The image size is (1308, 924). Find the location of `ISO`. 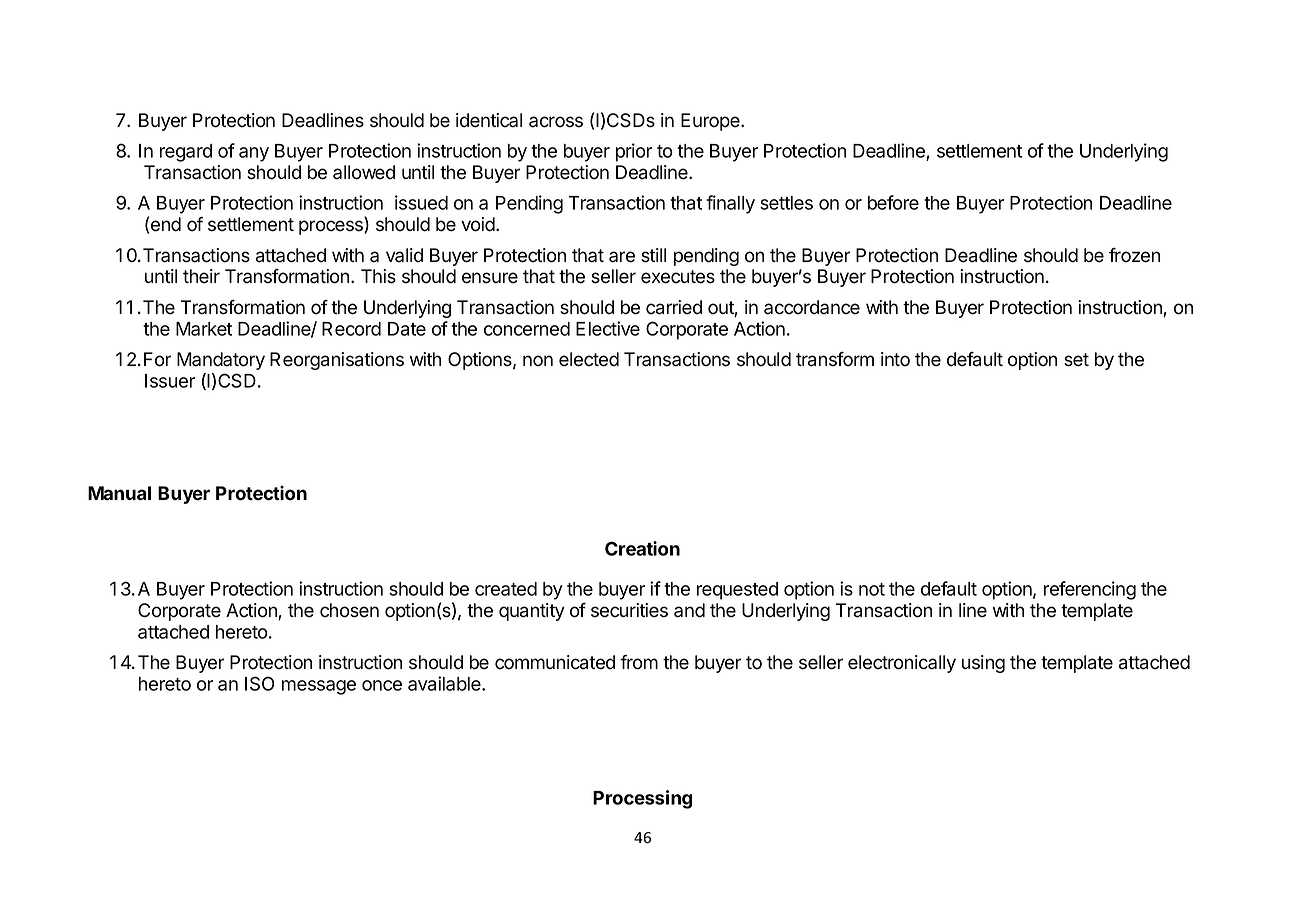

ISO is located at coordinates (259, 683).
